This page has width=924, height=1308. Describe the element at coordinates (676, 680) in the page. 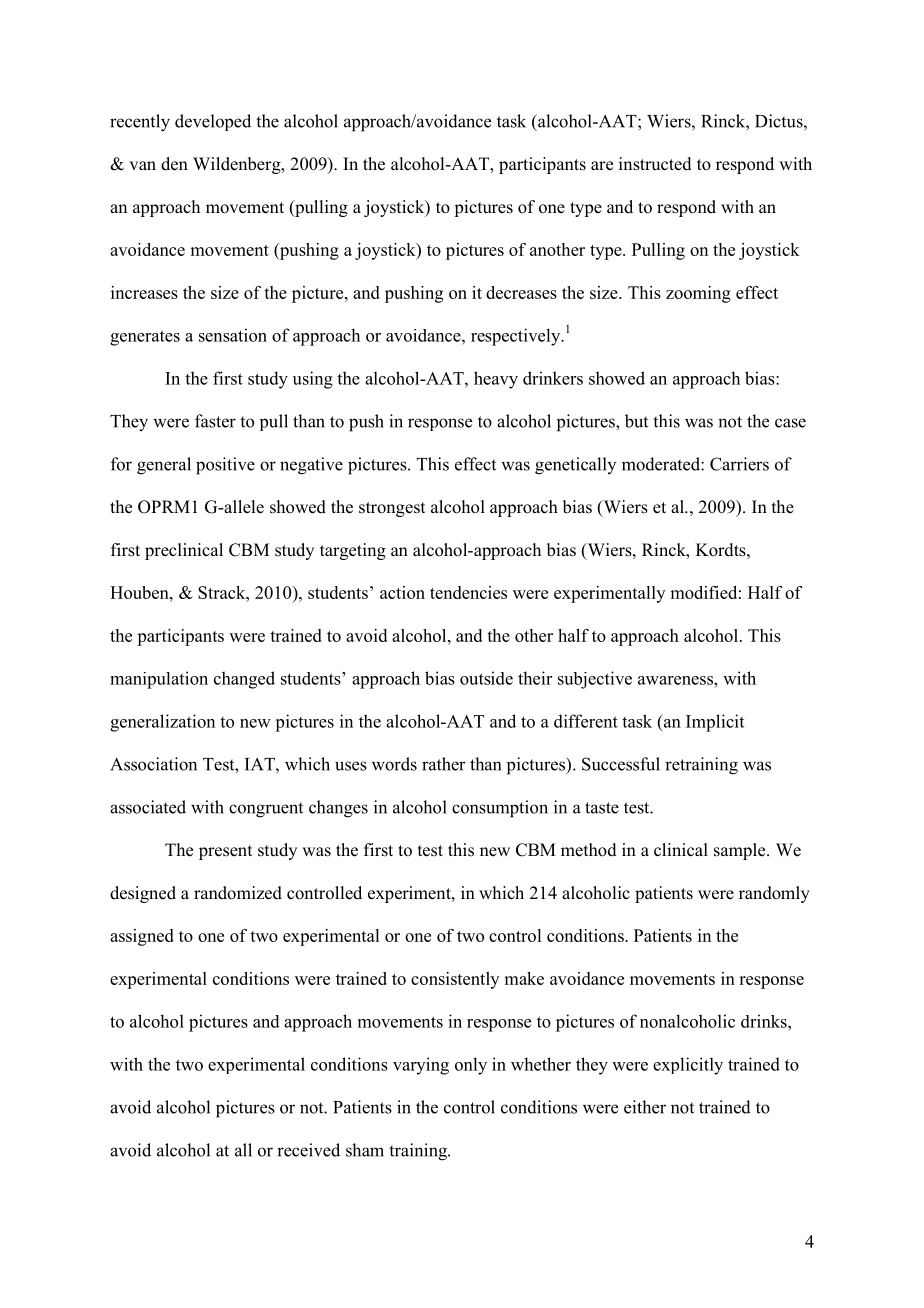

I see `awareness` at that location.
